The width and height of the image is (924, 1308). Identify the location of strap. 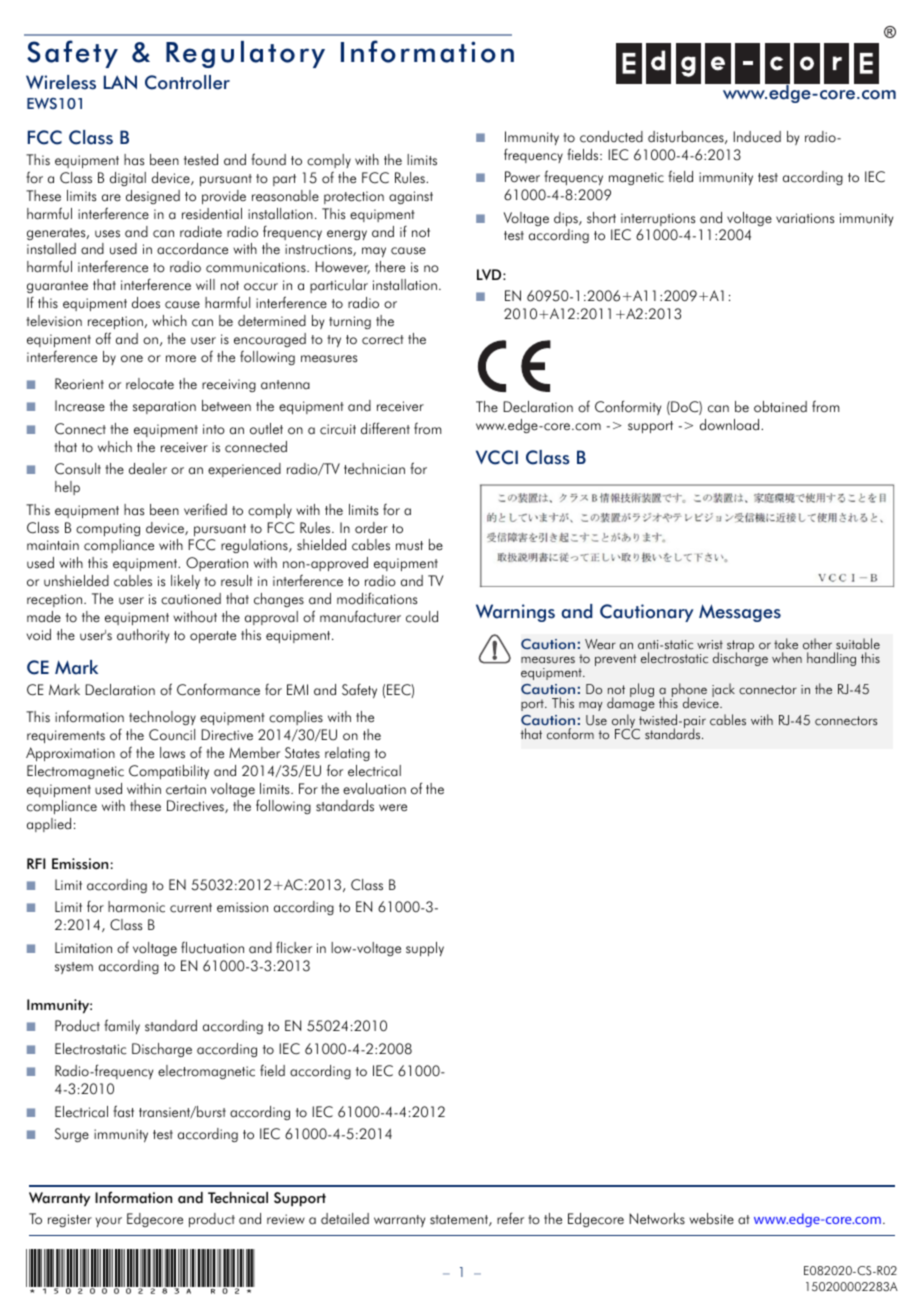
(740, 647).
